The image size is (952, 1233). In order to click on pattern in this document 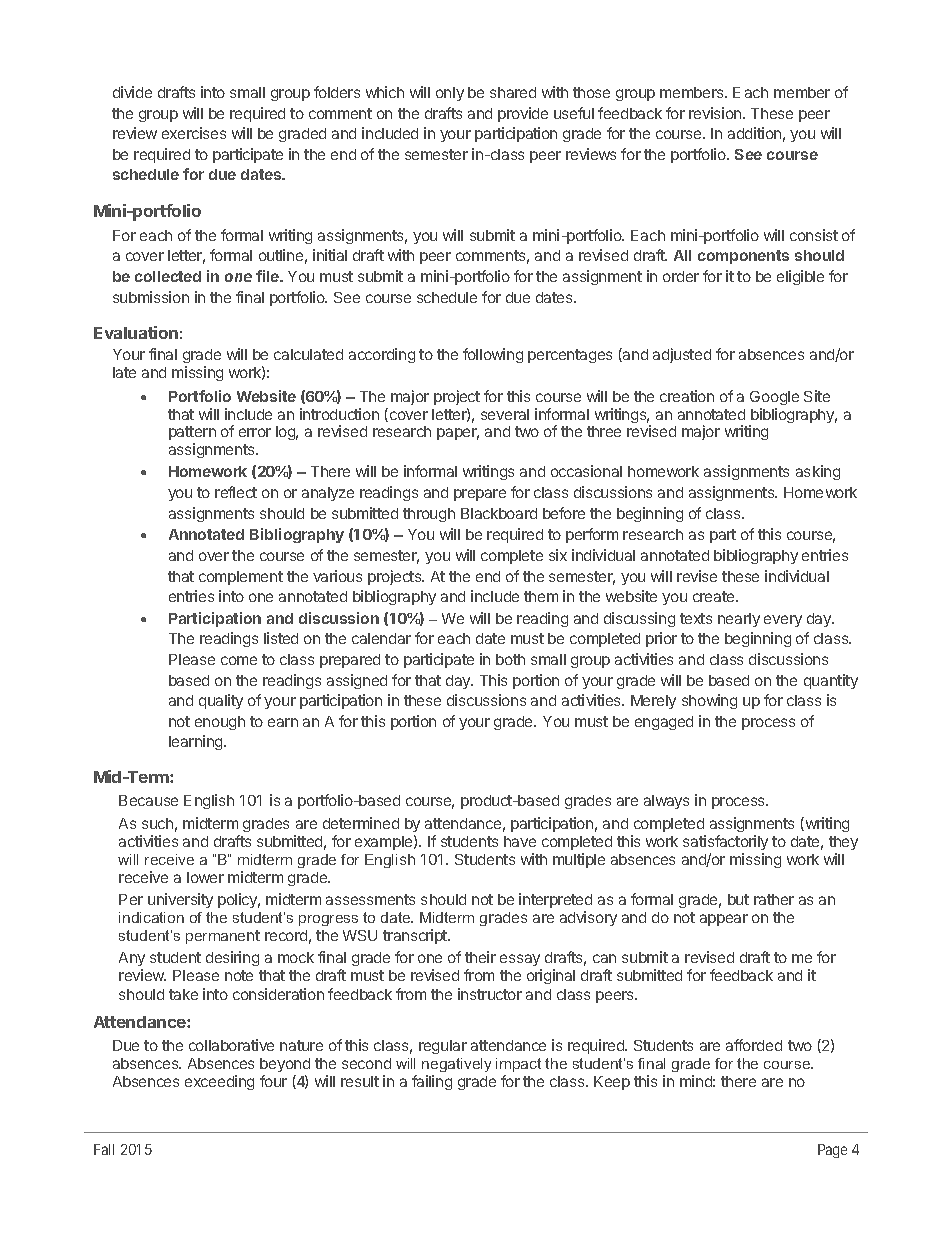, I will do `click(192, 435)`.
